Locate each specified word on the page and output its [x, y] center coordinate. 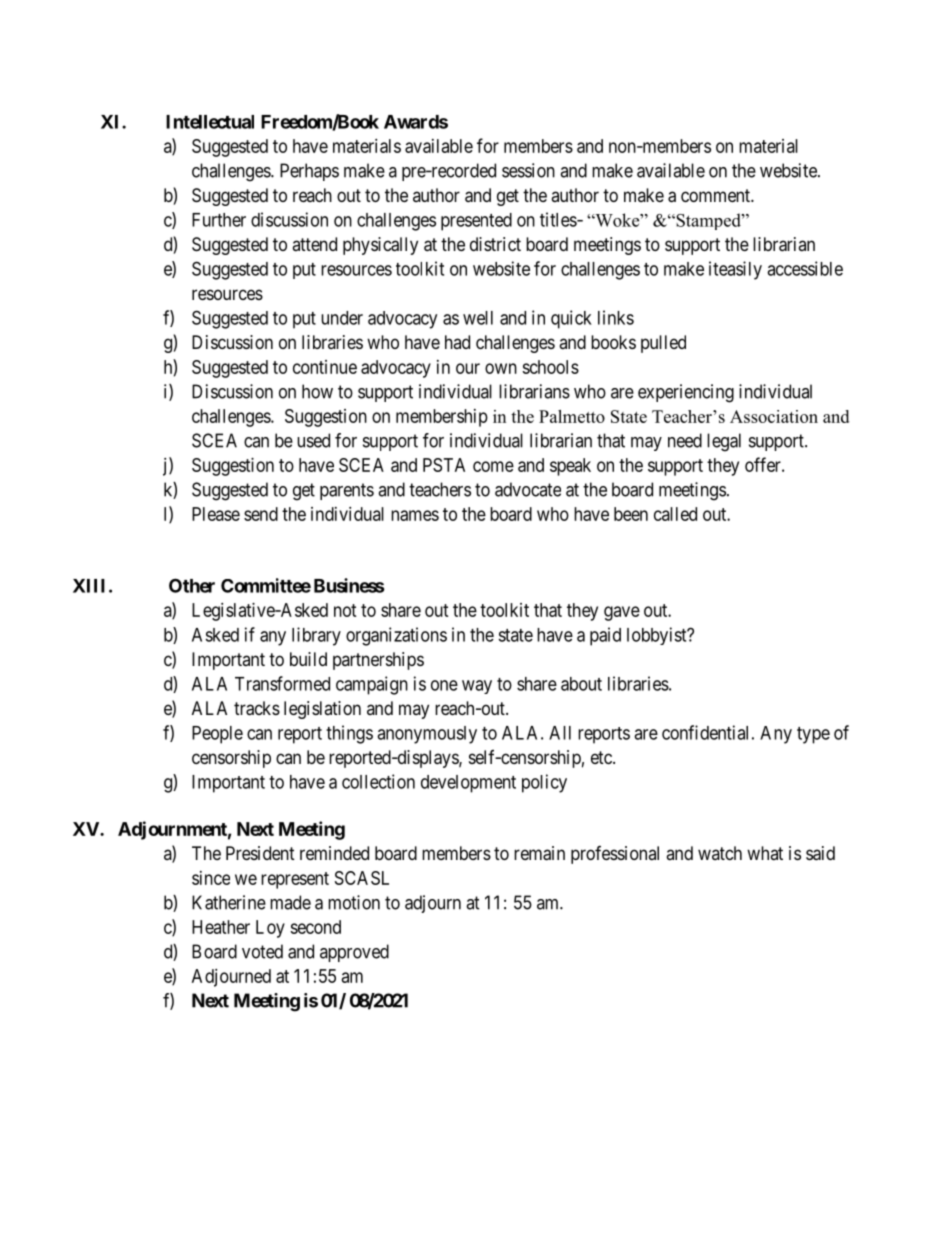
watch [720, 853]
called [675, 514]
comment [716, 195]
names [415, 515]
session [528, 170]
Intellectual [210, 122]
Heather [221, 927]
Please [216, 514]
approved [354, 953]
